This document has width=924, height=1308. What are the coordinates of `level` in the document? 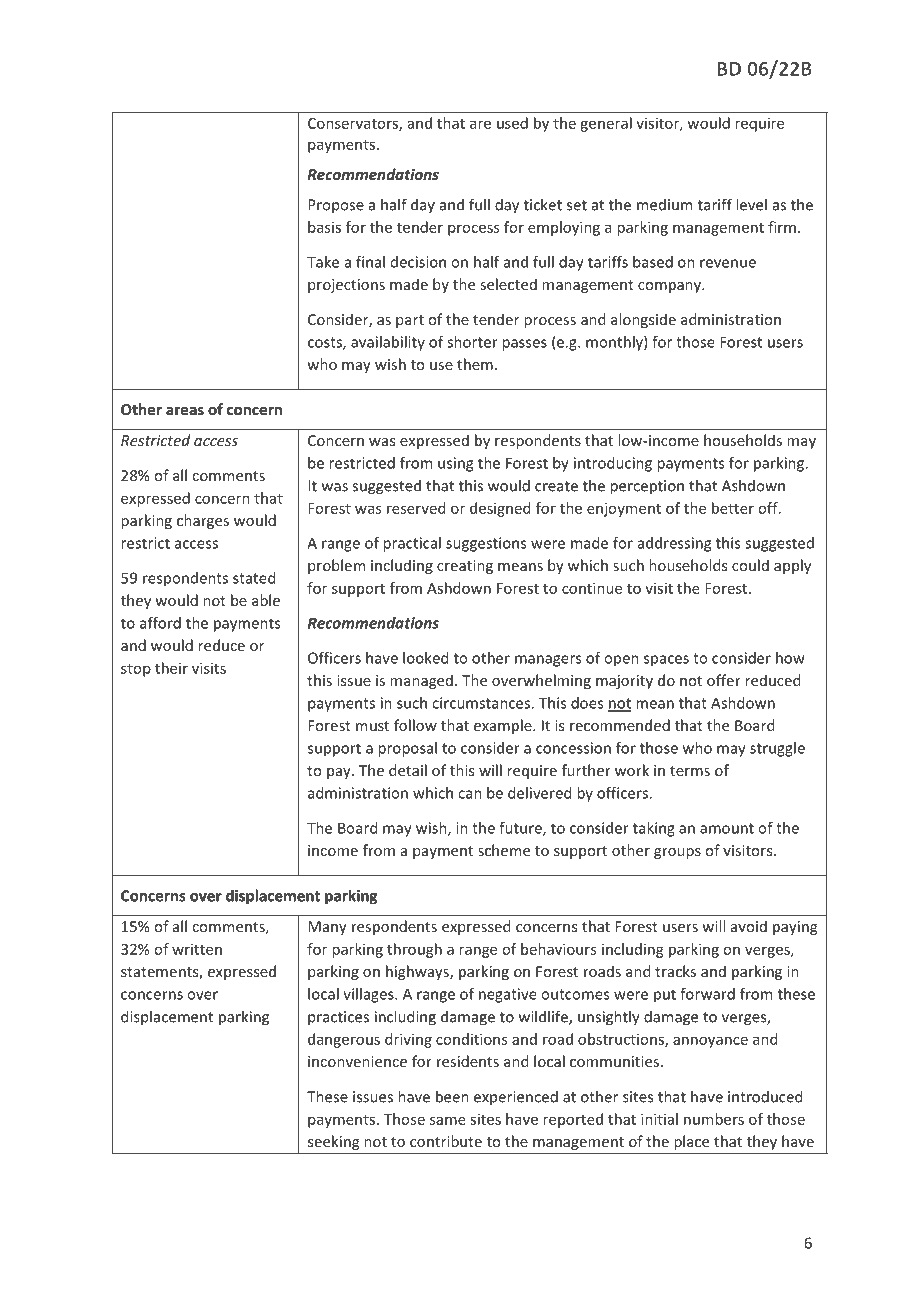 It's located at (751, 204).
